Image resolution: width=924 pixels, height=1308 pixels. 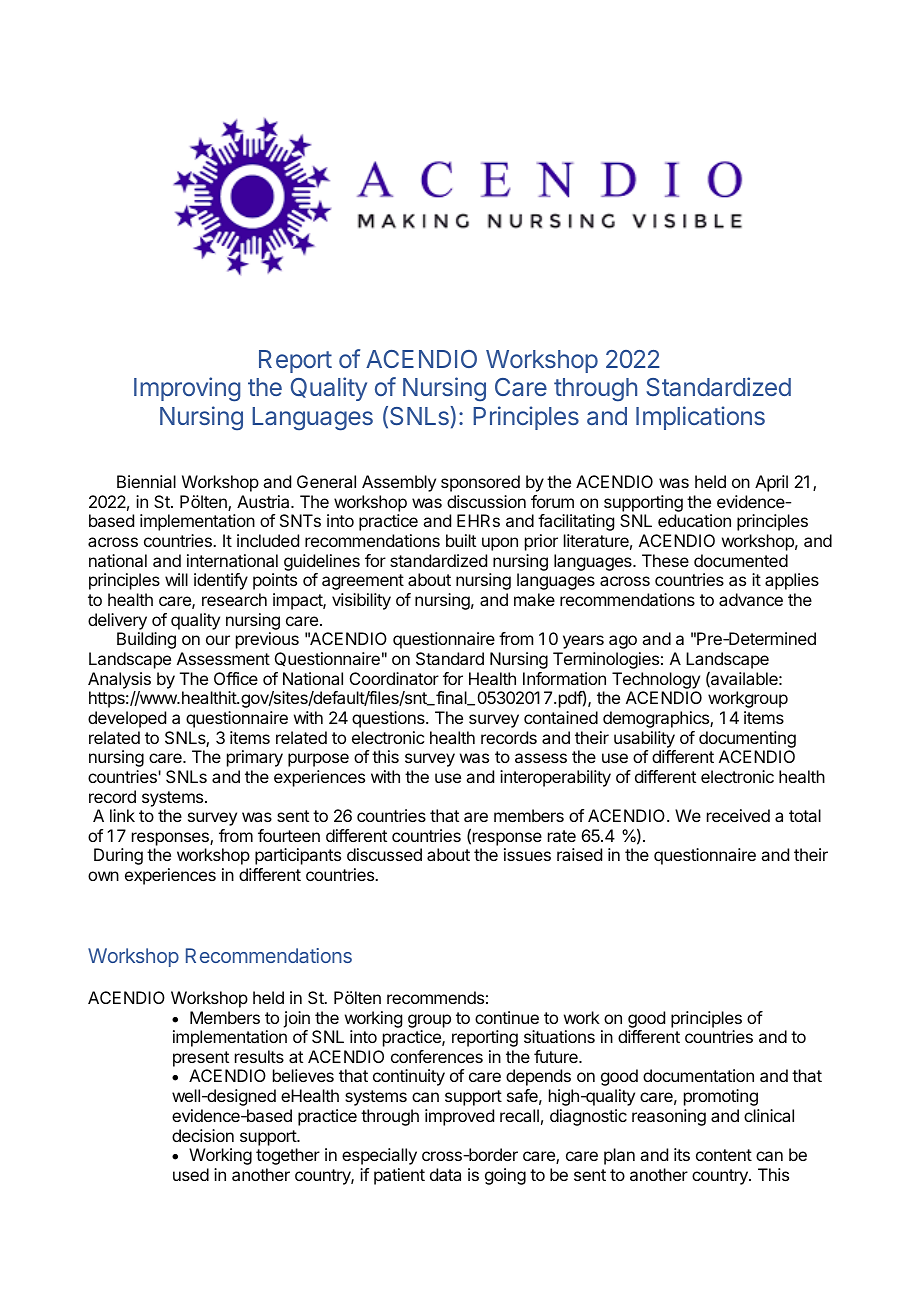 What do you see at coordinates (656, 680) in the screenshot?
I see `Technology` at bounding box center [656, 680].
